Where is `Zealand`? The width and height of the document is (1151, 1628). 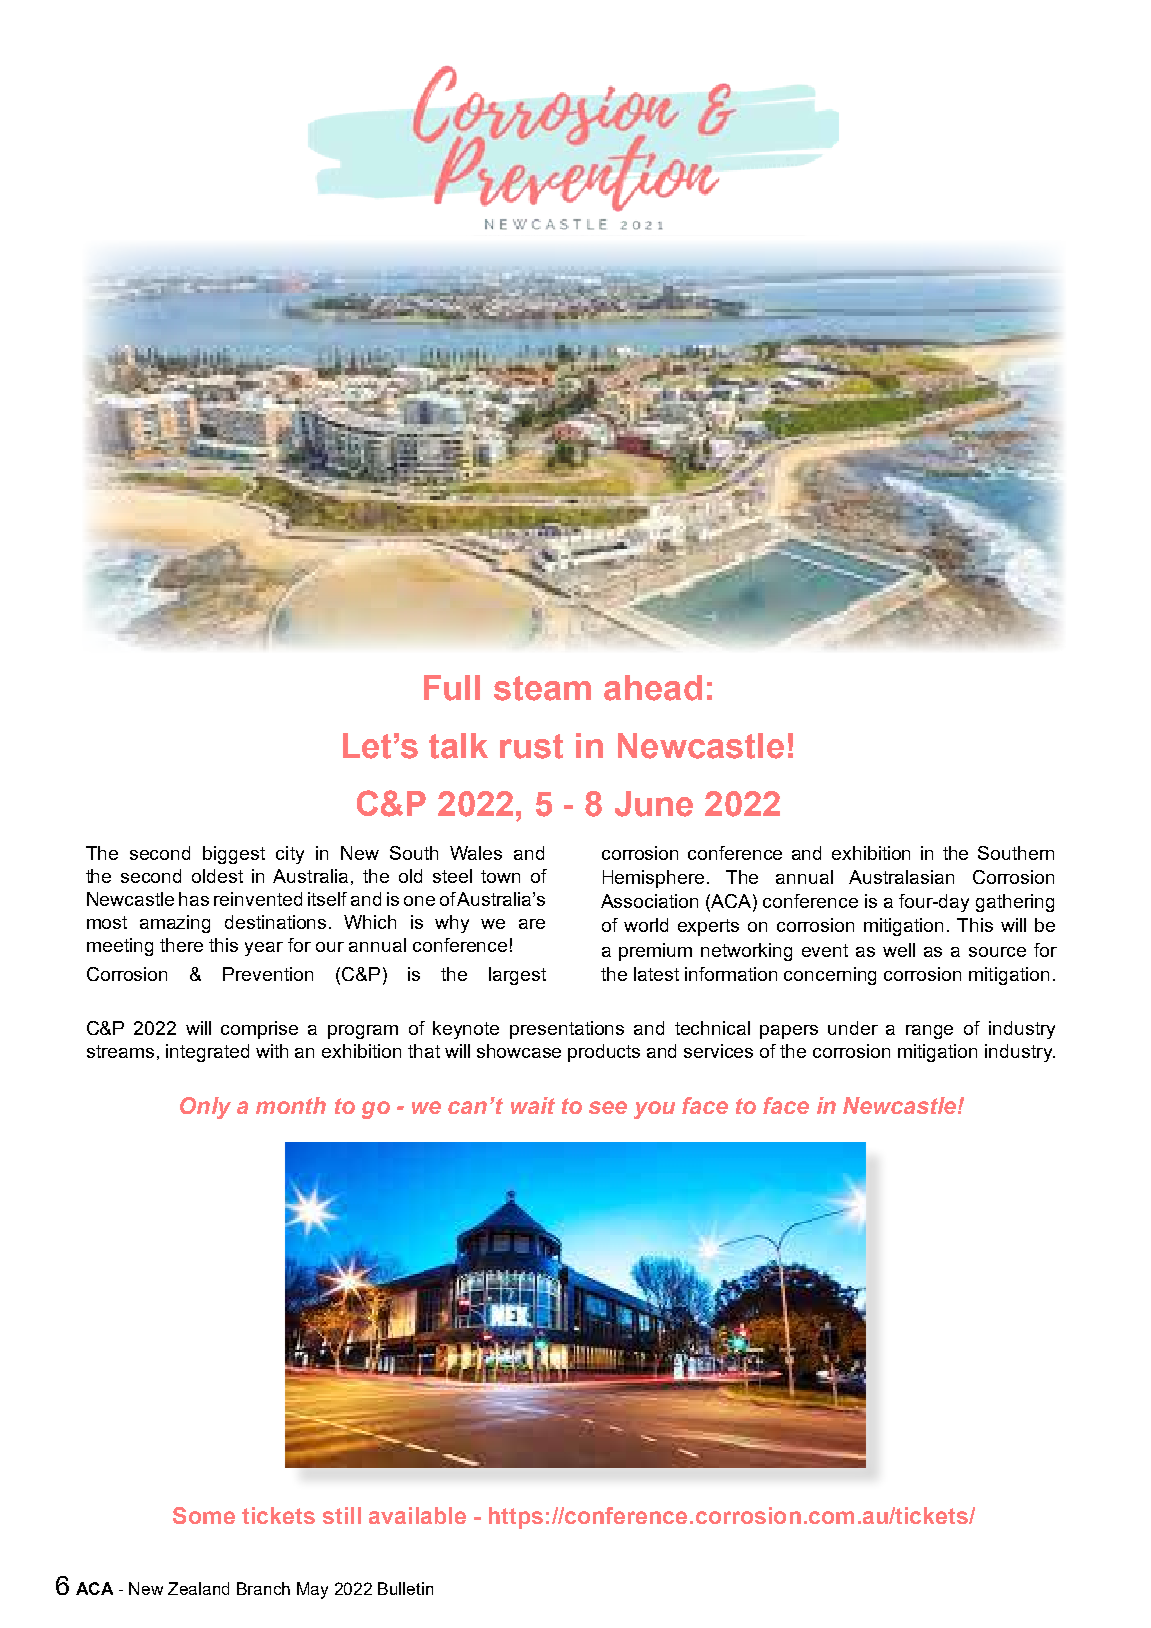
Zealand is located at coordinates (198, 1588).
